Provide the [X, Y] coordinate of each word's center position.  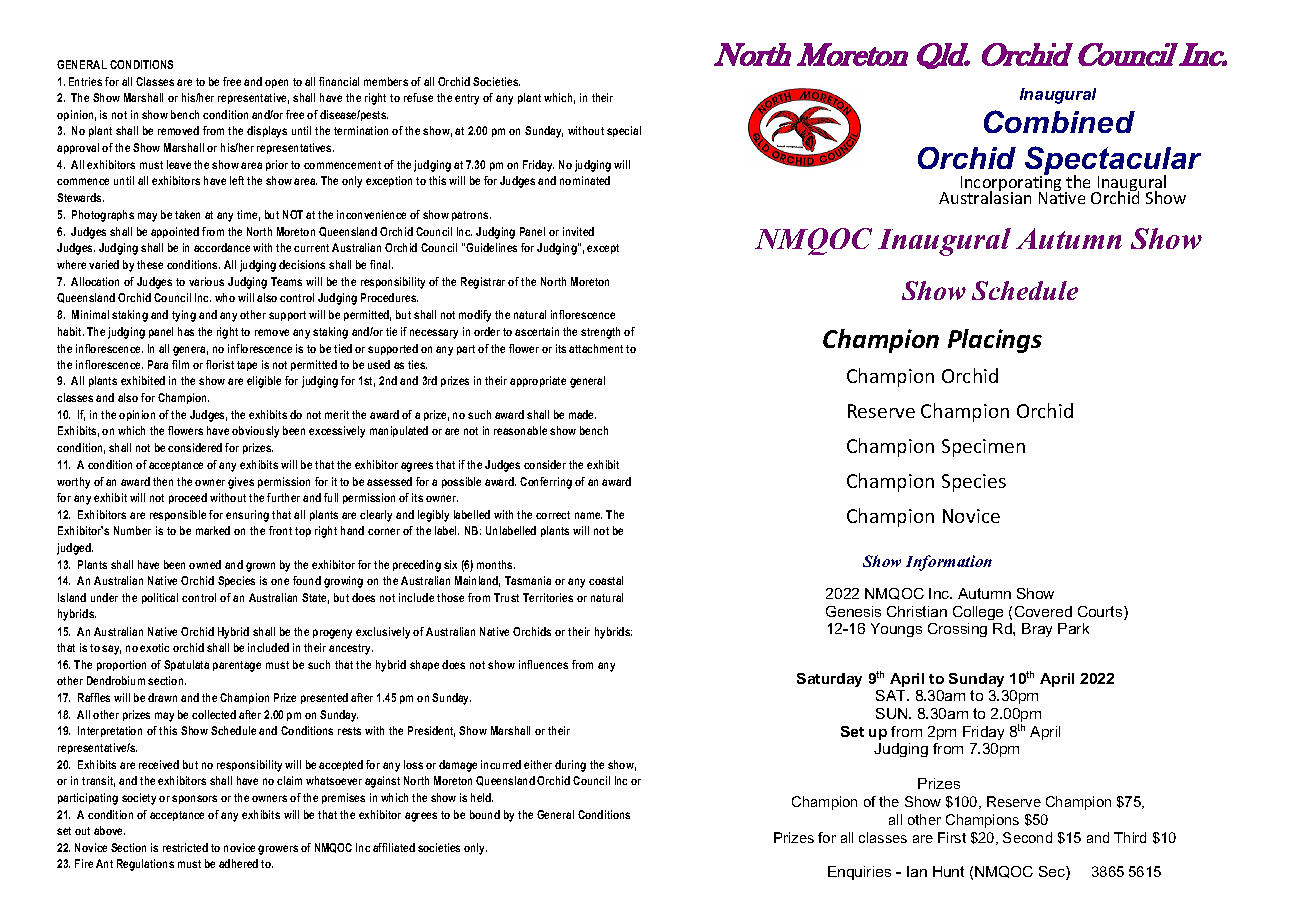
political [160, 598]
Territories [548, 597]
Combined [1059, 121]
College [978, 613]
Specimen [983, 448]
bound [485, 814]
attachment [596, 348]
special [624, 131]
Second [1027, 837]
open [276, 83]
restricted [185, 847]
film [180, 364]
